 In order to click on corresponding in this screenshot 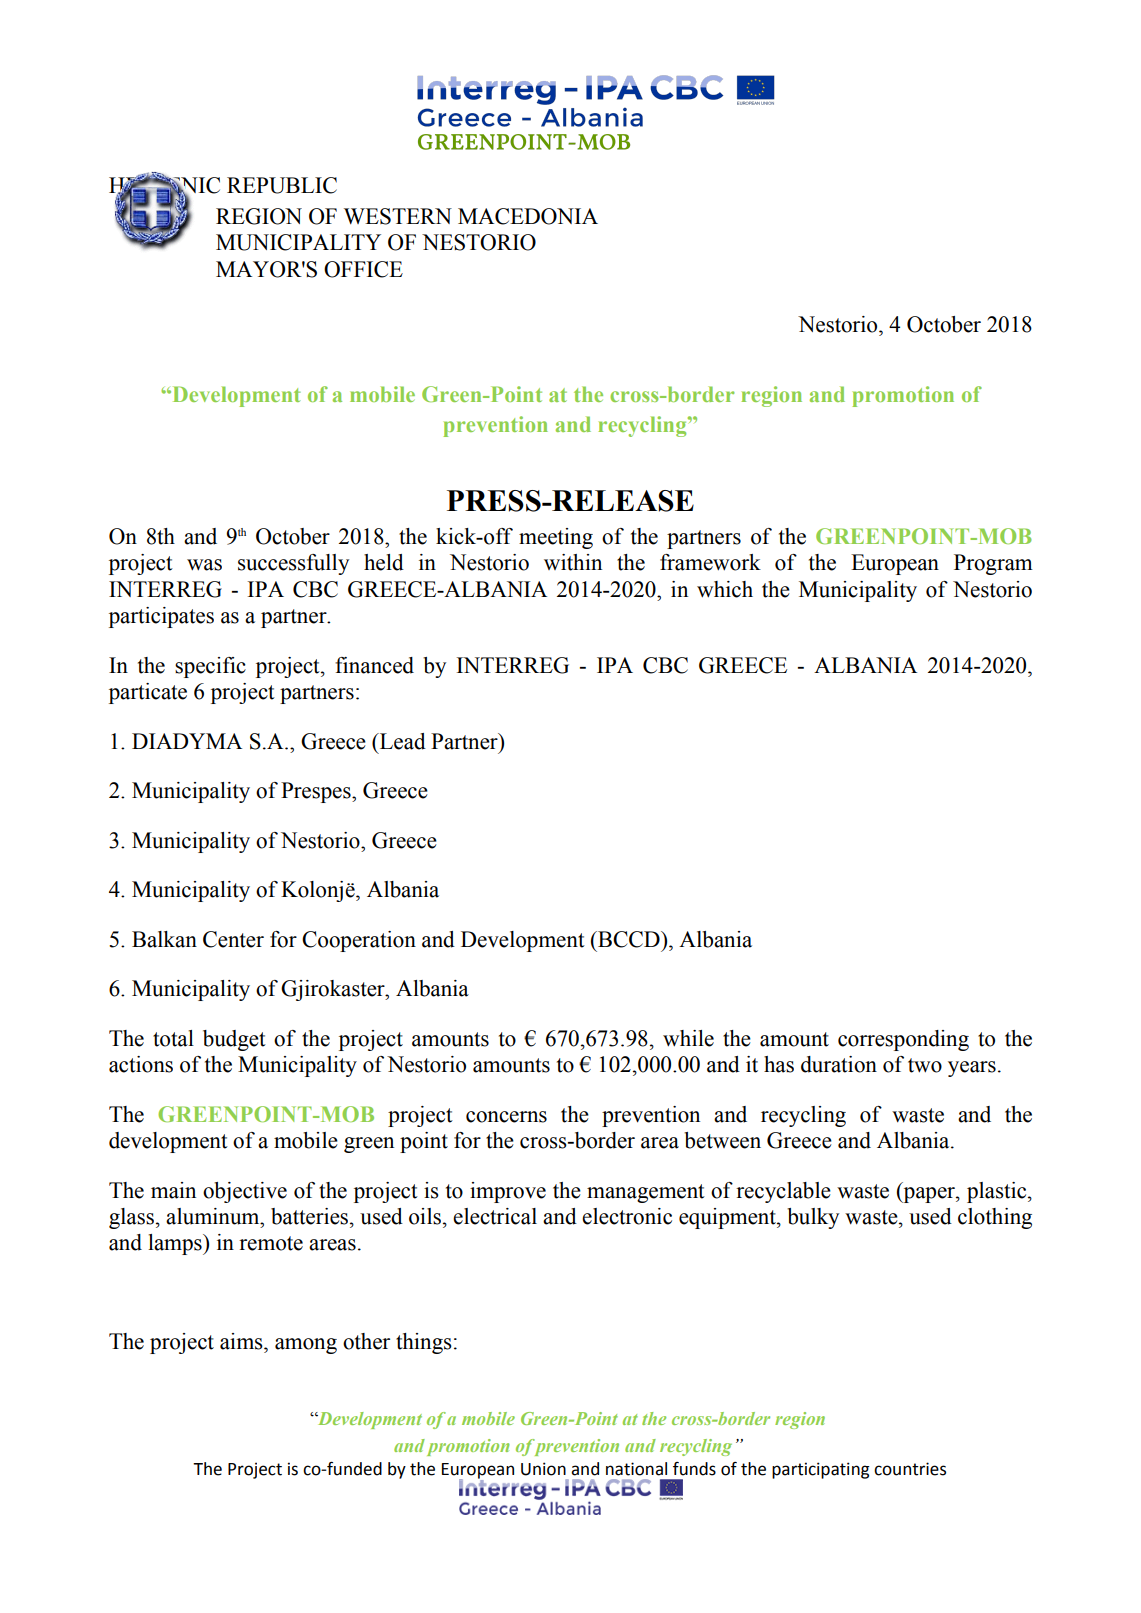, I will do `click(903, 1040)`.
